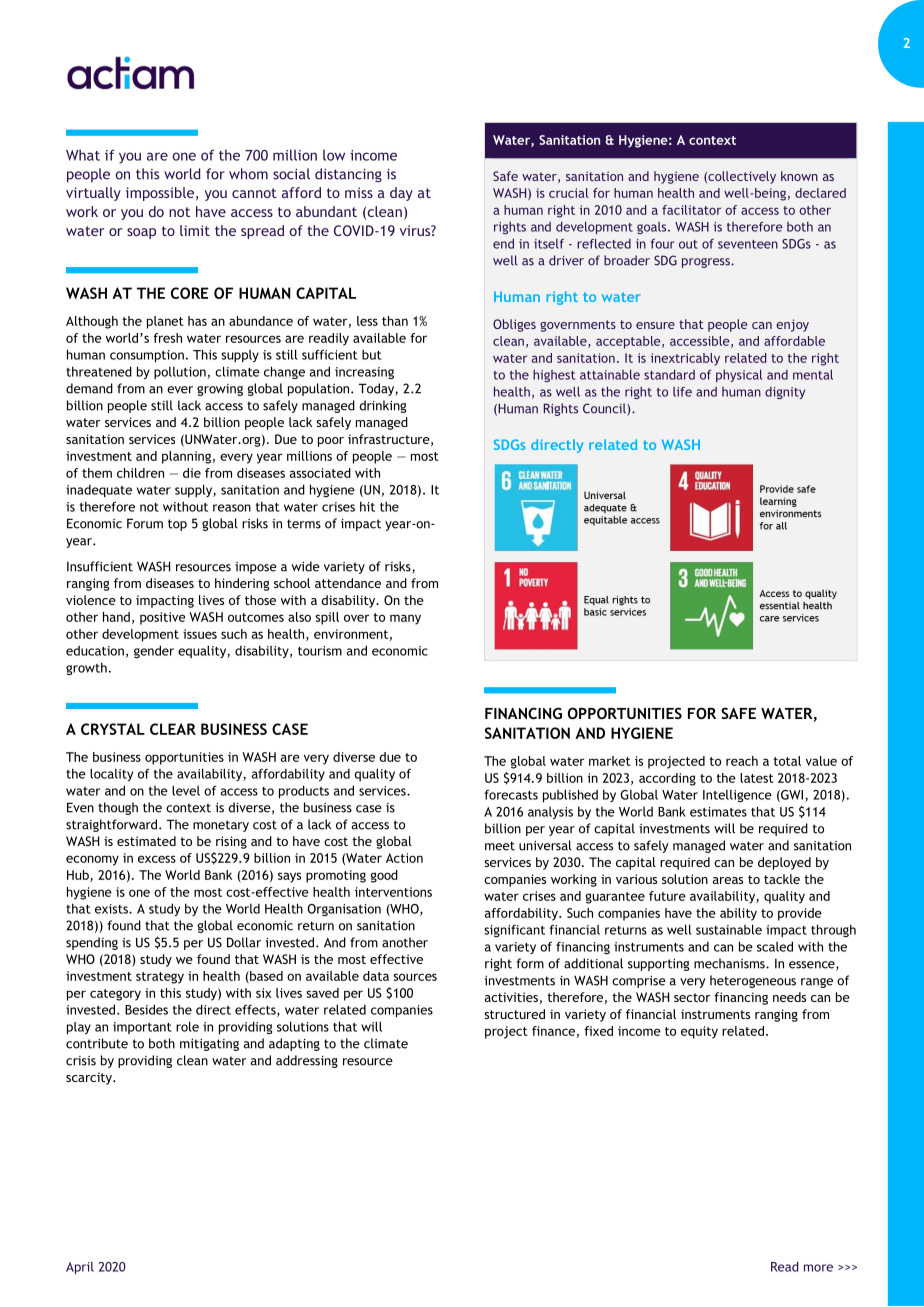  Describe the element at coordinates (511, 997) in the page. I see `activities` at that location.
